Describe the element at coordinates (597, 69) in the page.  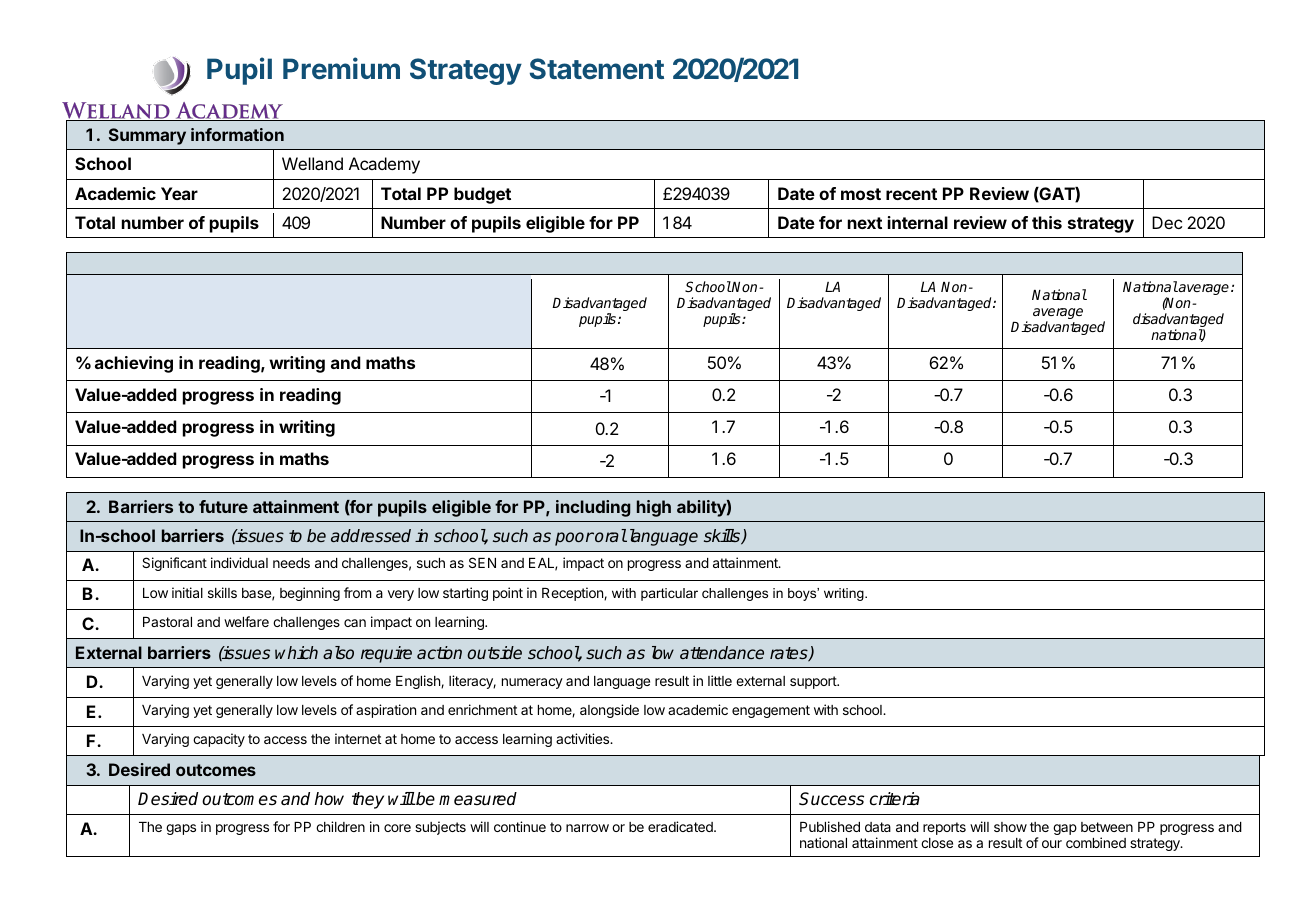
I see `Statement` at that location.
